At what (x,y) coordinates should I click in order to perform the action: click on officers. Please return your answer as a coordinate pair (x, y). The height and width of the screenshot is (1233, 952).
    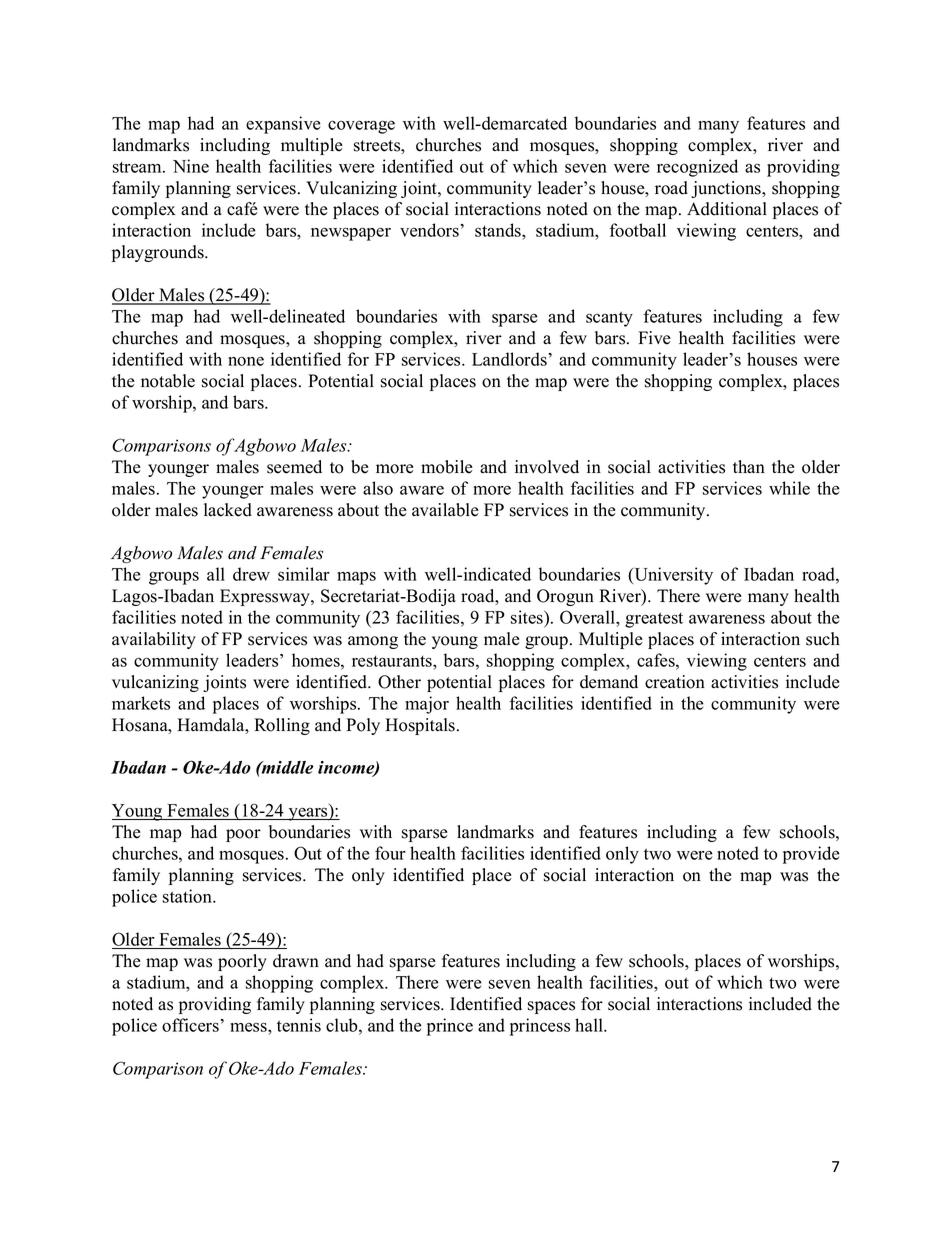
    Looking at the image, I should click on (190, 1025).
